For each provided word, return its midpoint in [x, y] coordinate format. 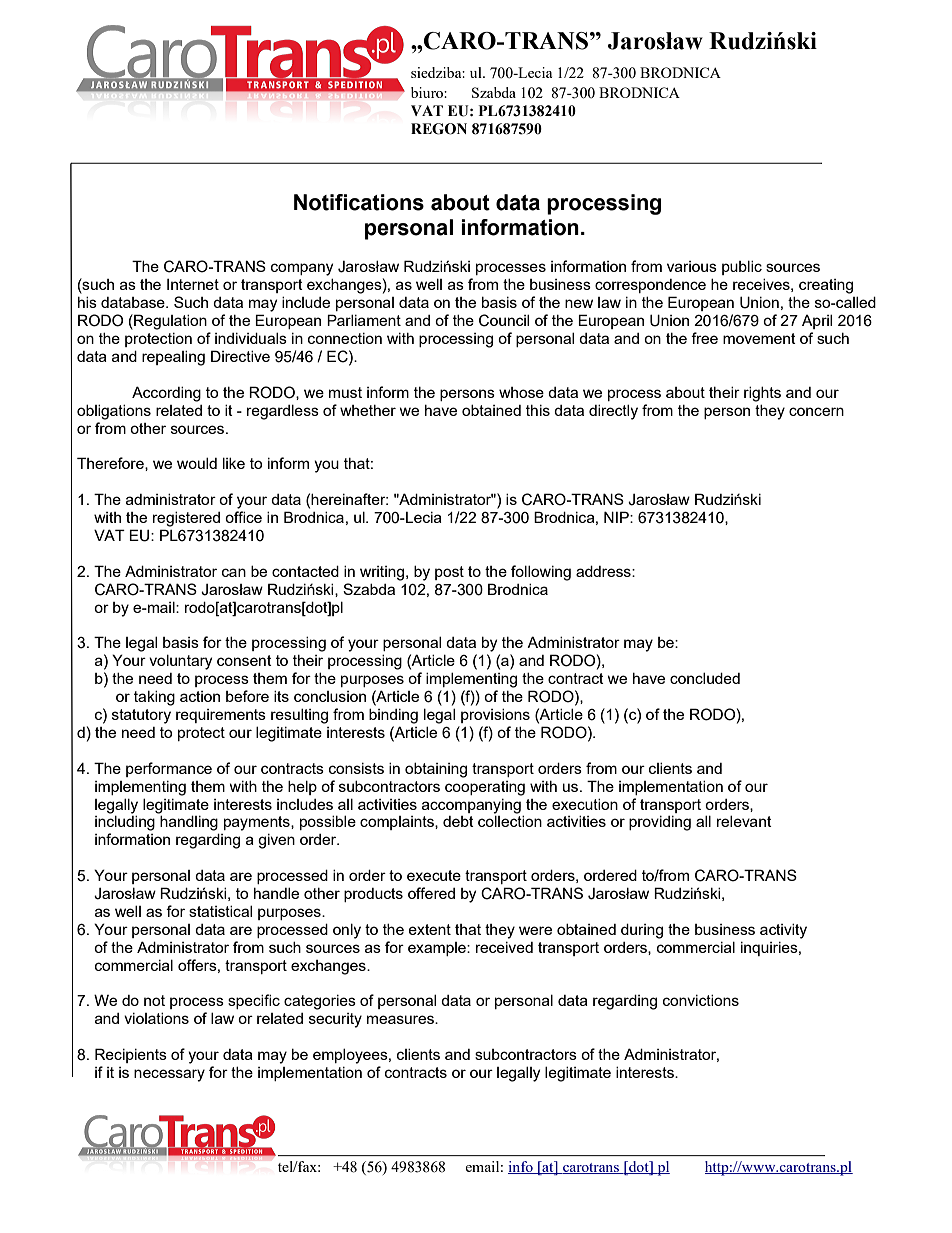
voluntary [180, 662]
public [742, 268]
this [538, 410]
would [197, 463]
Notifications [359, 202]
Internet [193, 284]
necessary [169, 1075]
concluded [705, 678]
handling [189, 823]
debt [458, 821]
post [449, 573]
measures [401, 1019]
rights [762, 394]
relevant [744, 821]
